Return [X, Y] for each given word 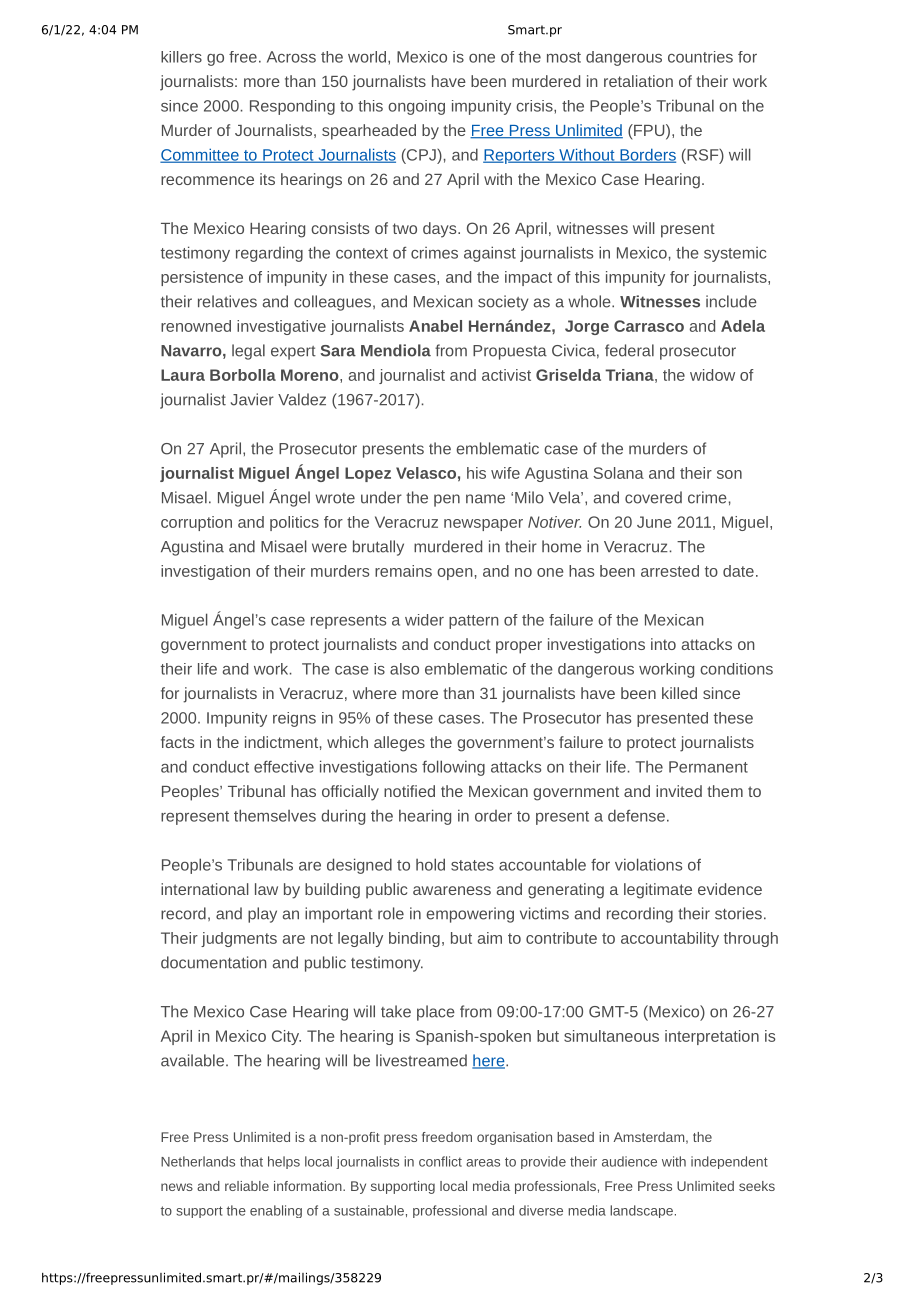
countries [700, 57]
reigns [294, 719]
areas [483, 1163]
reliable [247, 1186]
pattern [473, 622]
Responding [292, 107]
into [663, 644]
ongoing [416, 107]
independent [729, 1162]
